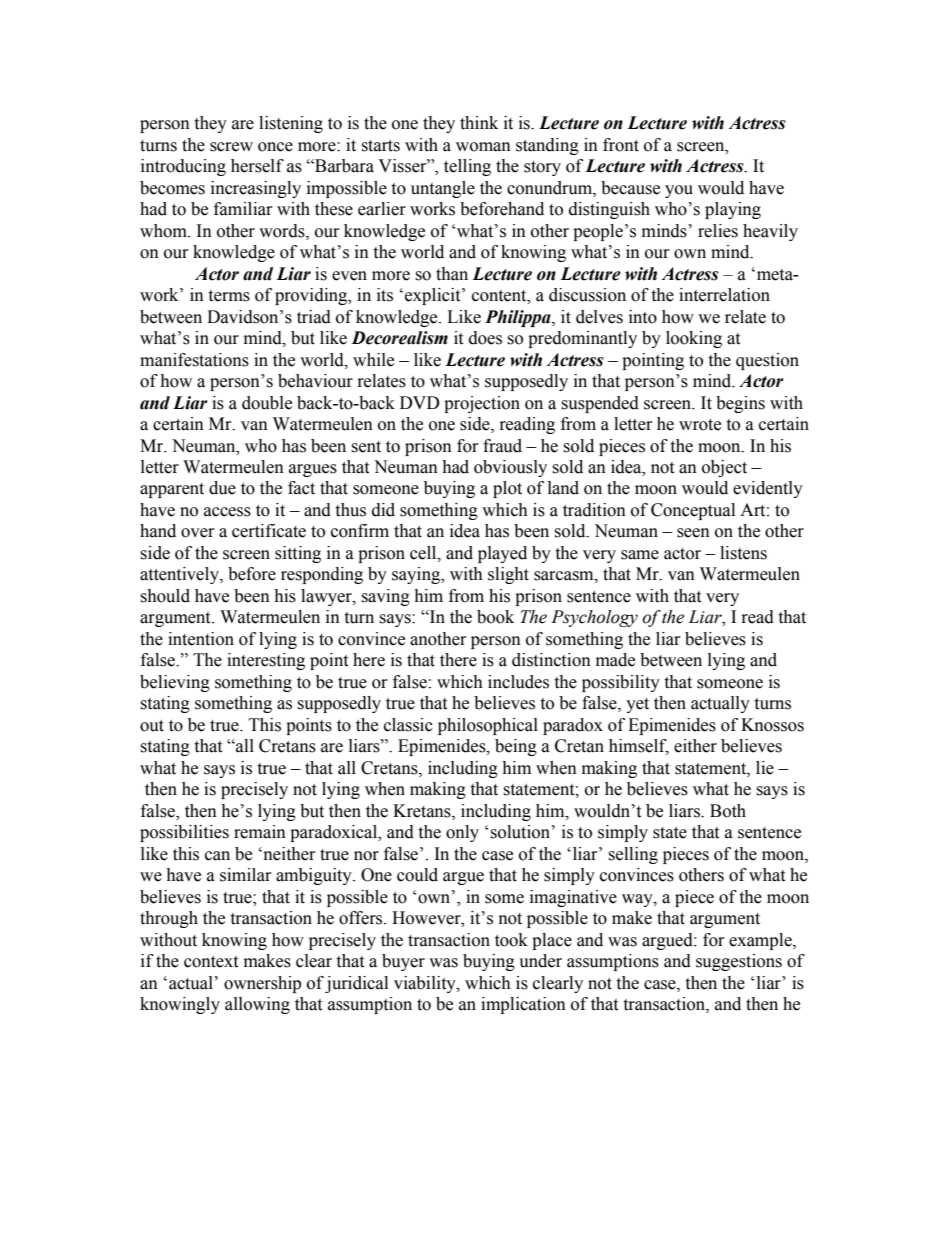 The height and width of the document is (1233, 952). What do you see at coordinates (700, 425) in the document?
I see `wrote` at bounding box center [700, 425].
